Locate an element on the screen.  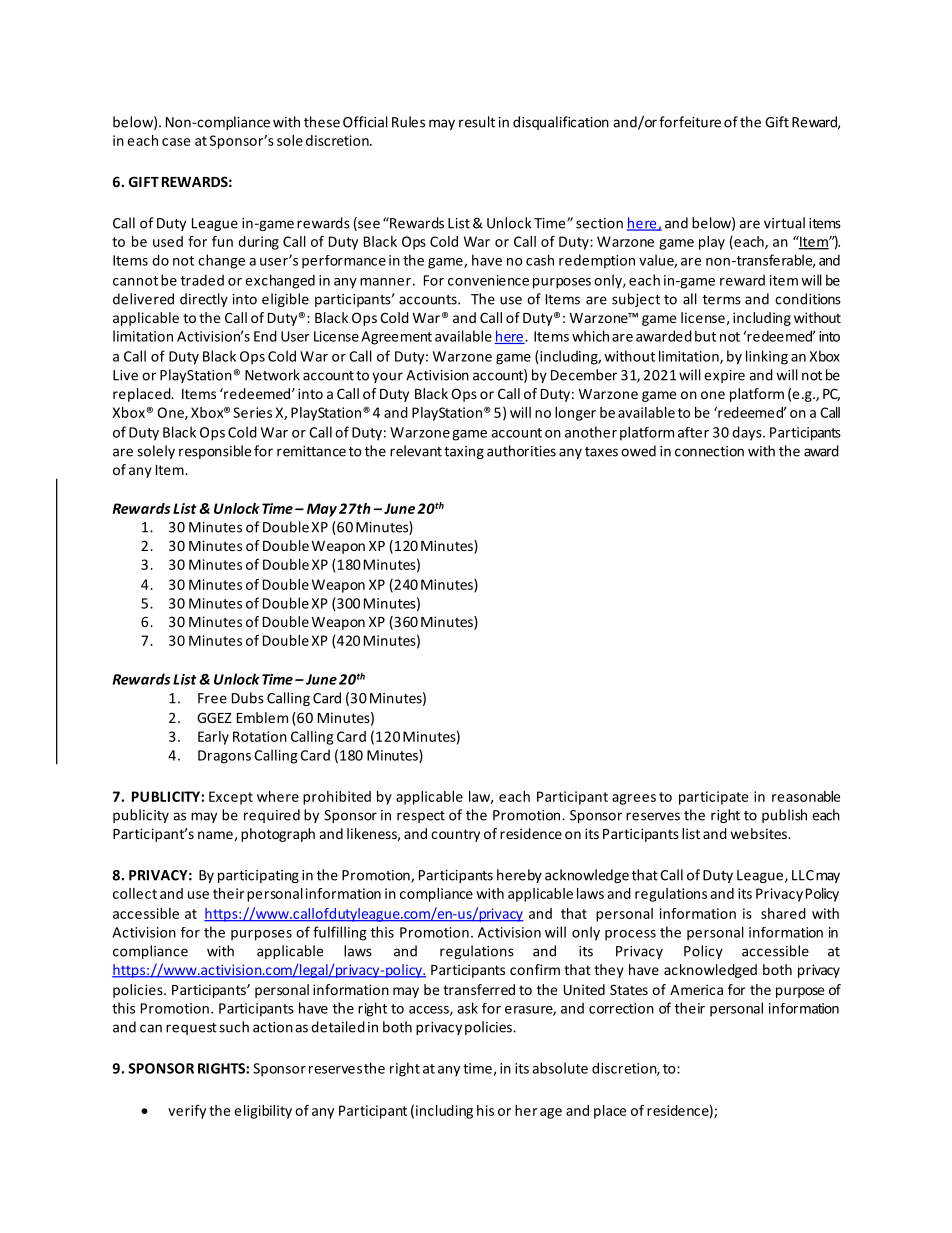
result is located at coordinates (477, 122).
